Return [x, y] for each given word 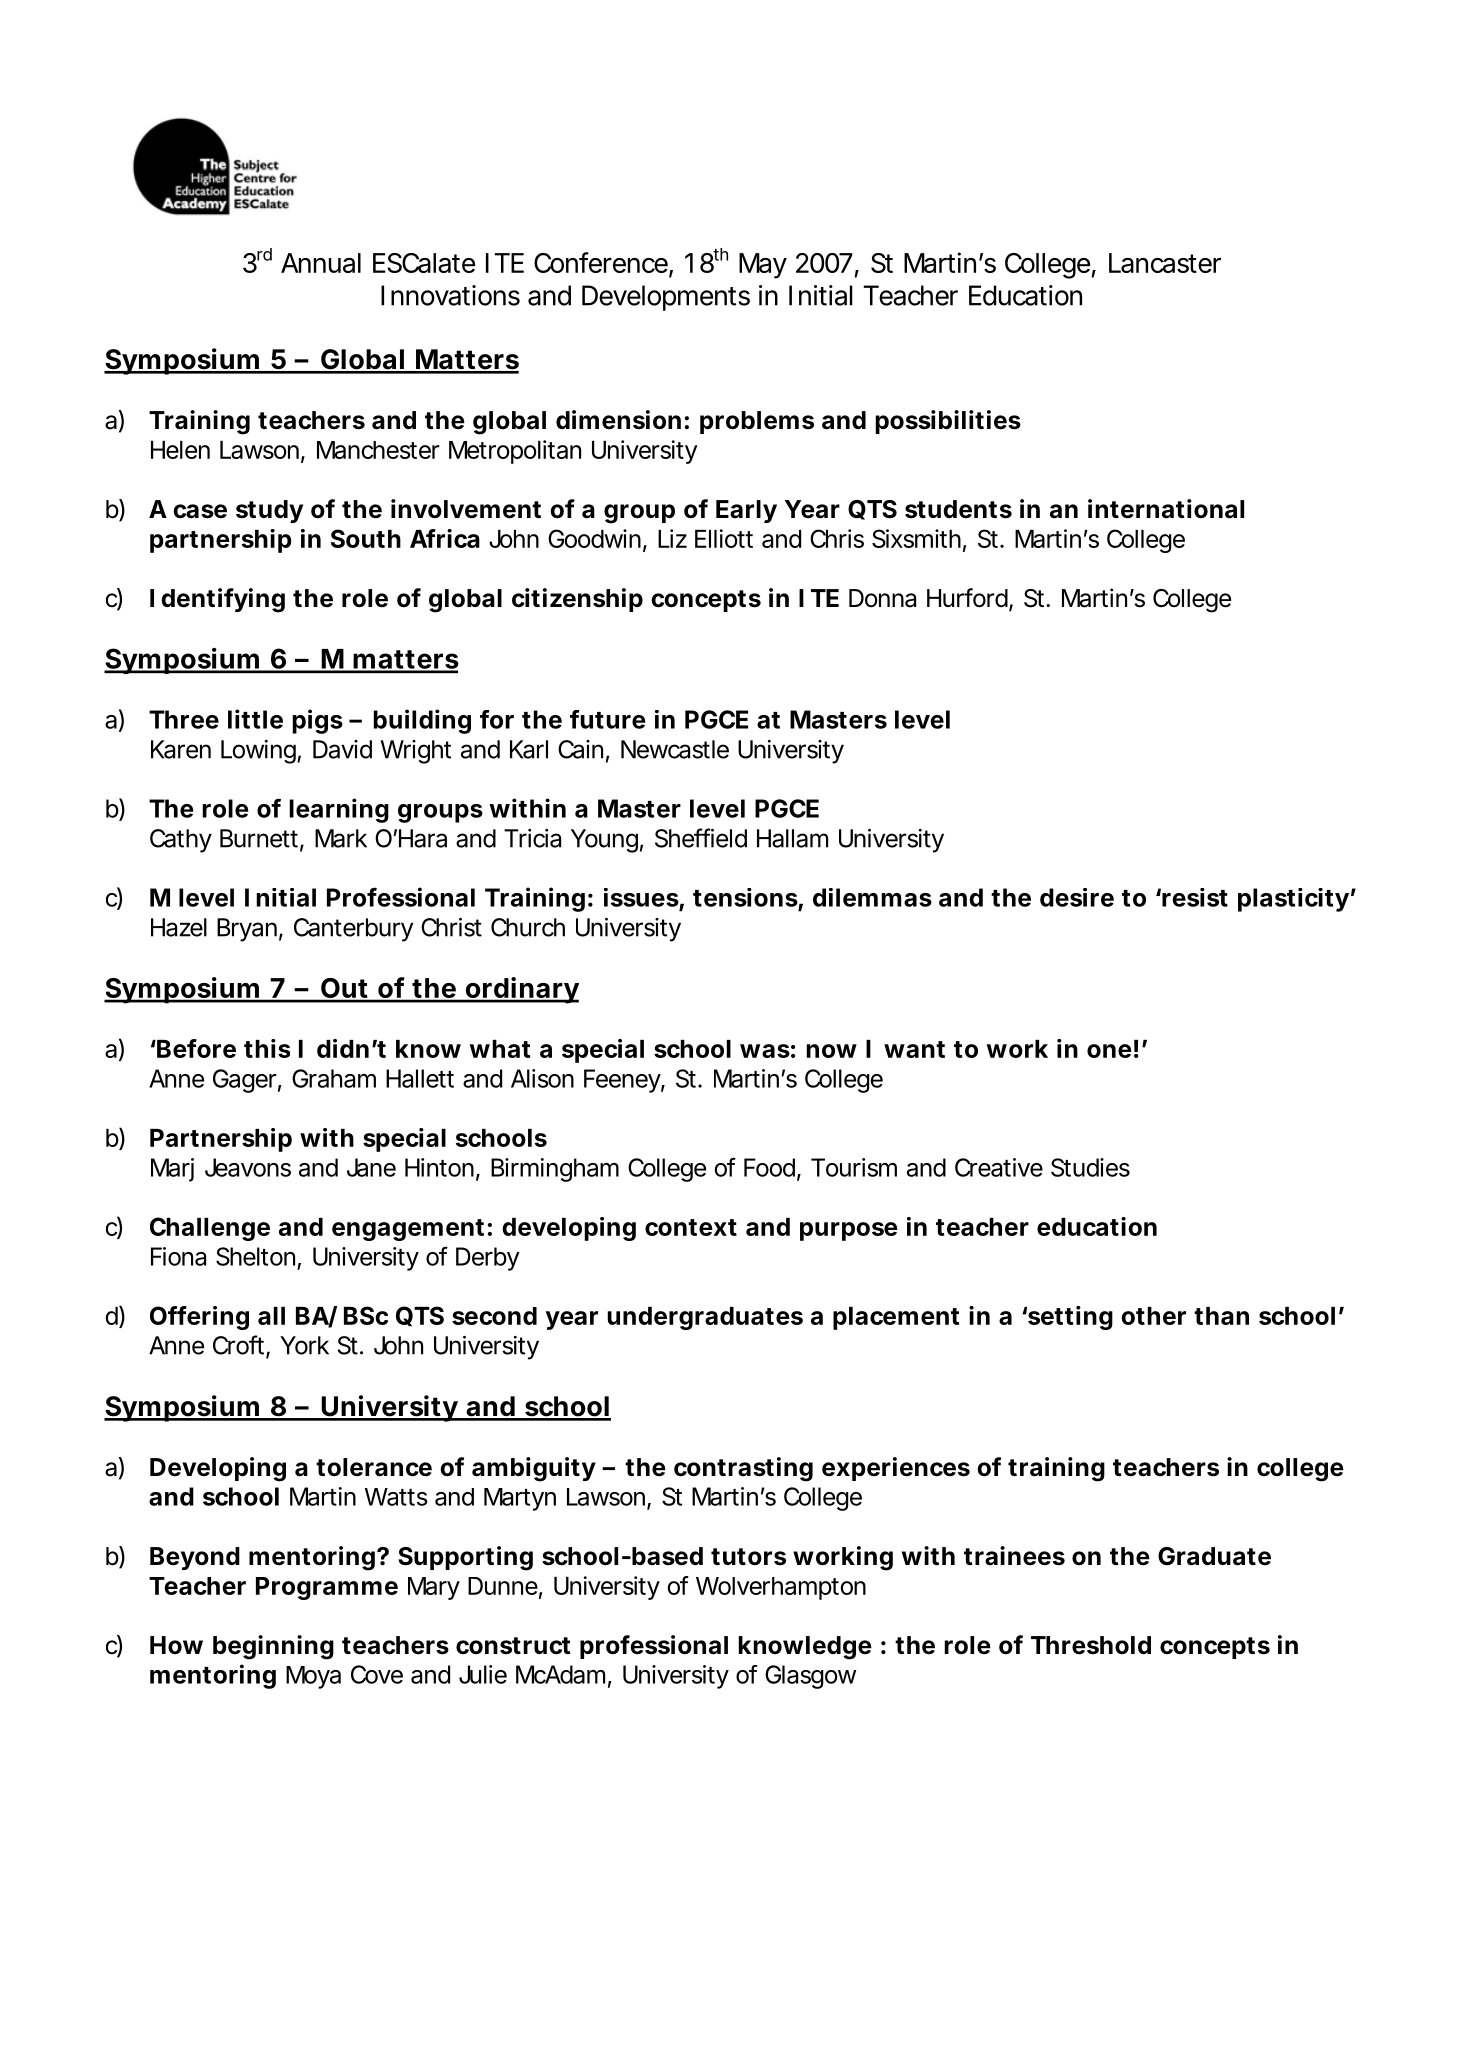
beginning [273, 1647]
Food [769, 1167]
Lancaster [1165, 263]
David [342, 749]
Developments [666, 298]
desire [1077, 897]
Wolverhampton [781, 1588]
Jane [371, 1167]
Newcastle [675, 749]
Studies [1090, 1167]
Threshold [1091, 1645]
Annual [321, 263]
